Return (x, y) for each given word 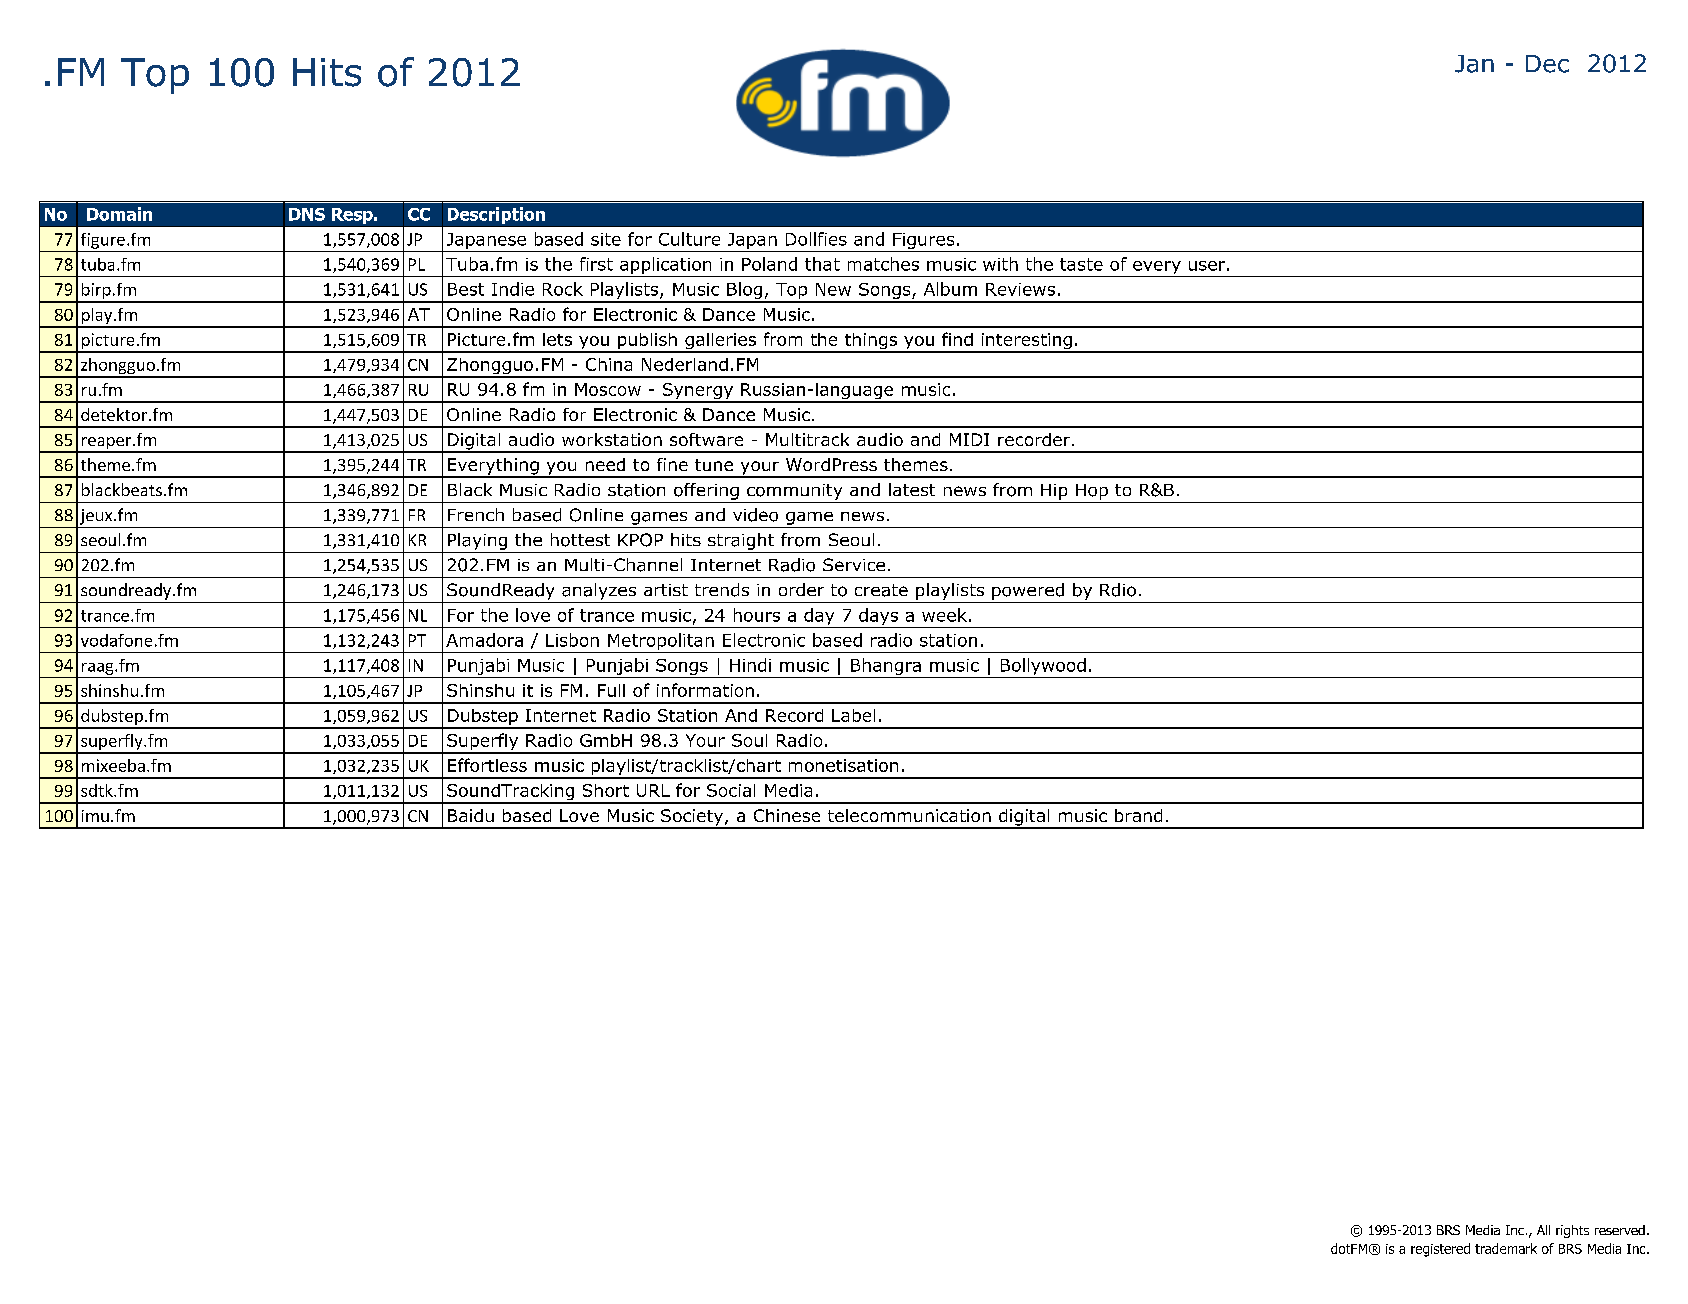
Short (606, 790)
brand (1138, 815)
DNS (307, 214)
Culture (689, 239)
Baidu (471, 815)
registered (1440, 1250)
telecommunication (909, 815)
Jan (1474, 64)
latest (912, 489)
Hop (1092, 492)
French (476, 514)
